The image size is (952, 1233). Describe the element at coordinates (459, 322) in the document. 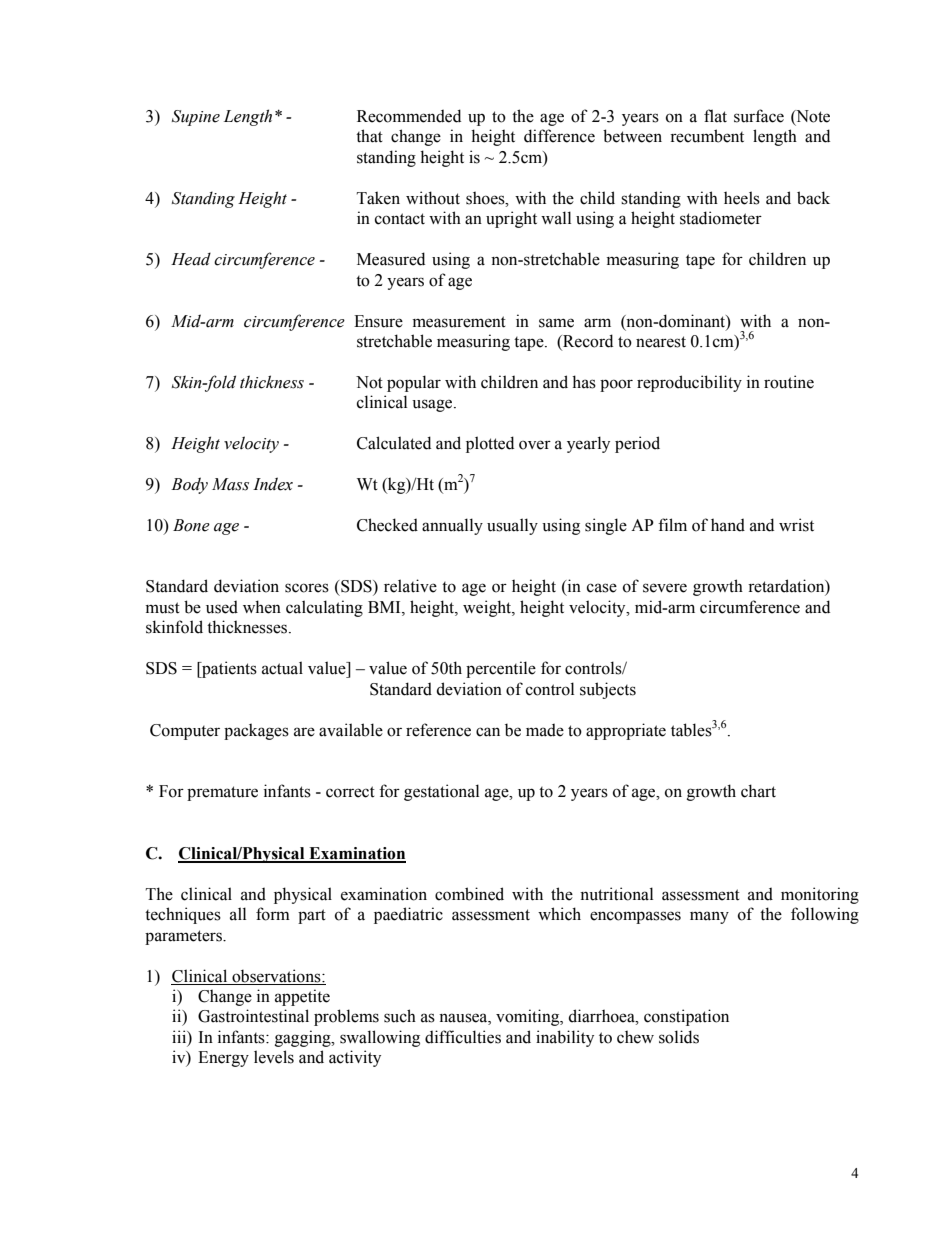

I see `measurement` at that location.
